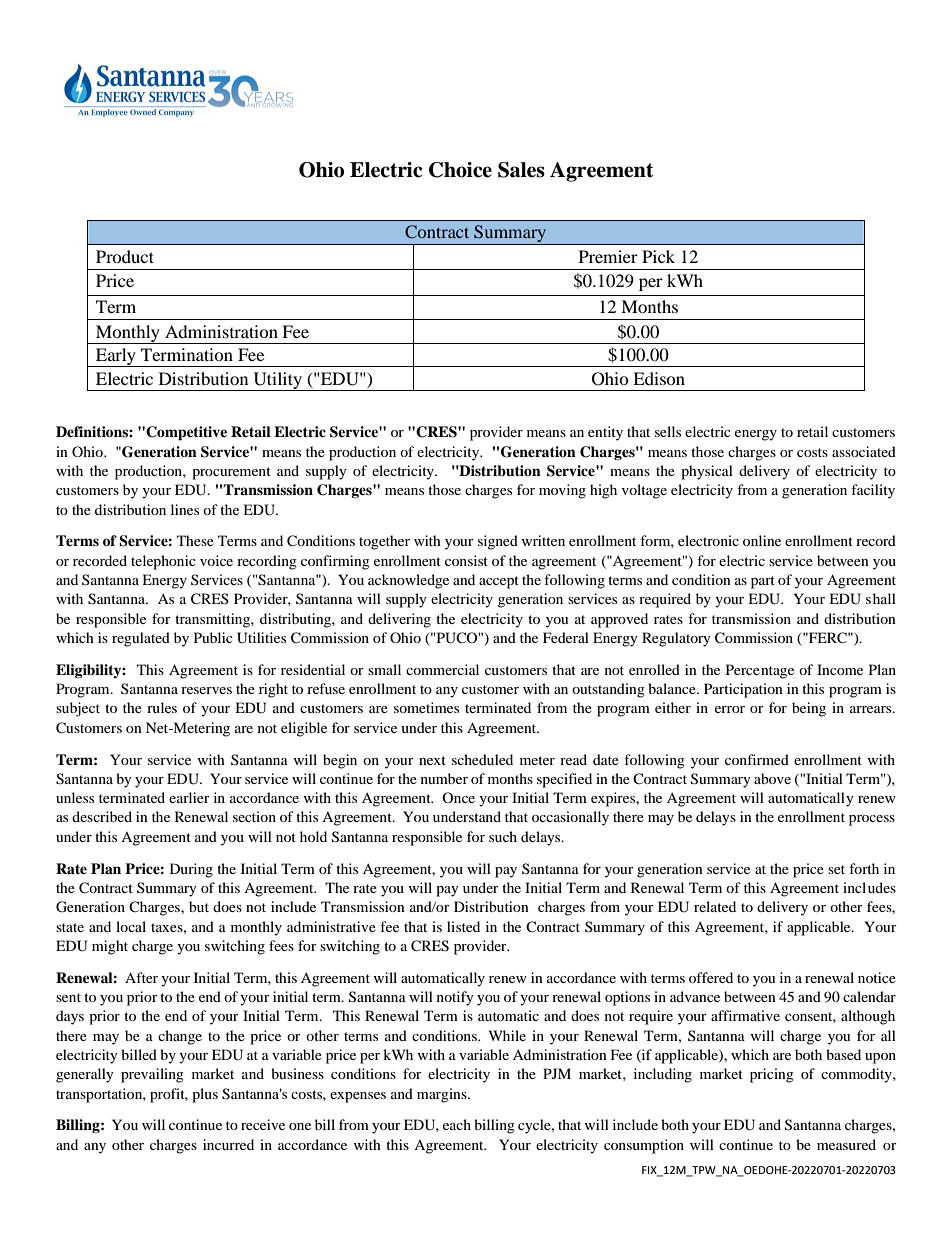  I want to click on plus, so click(205, 1095).
